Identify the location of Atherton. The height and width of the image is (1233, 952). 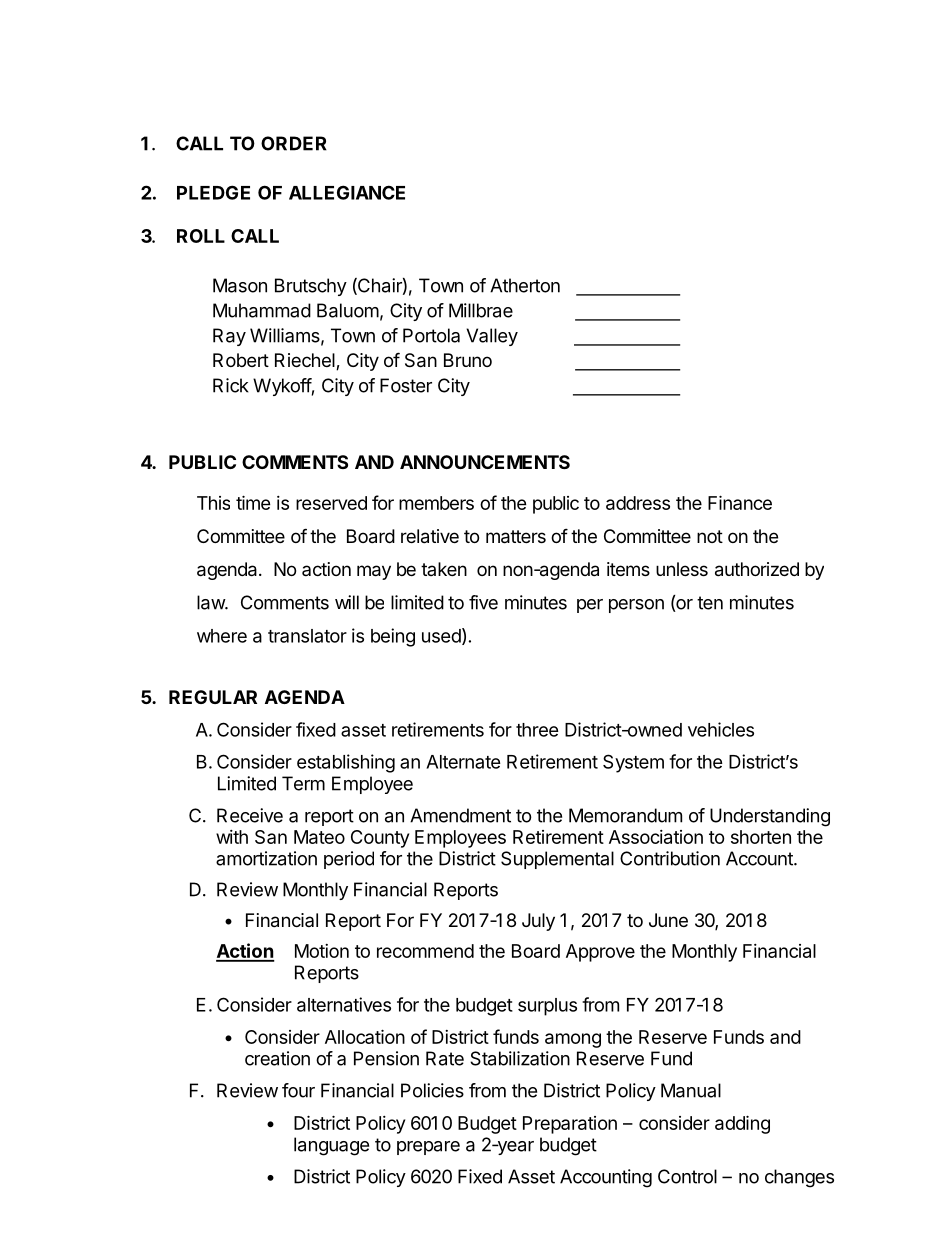
(525, 285).
